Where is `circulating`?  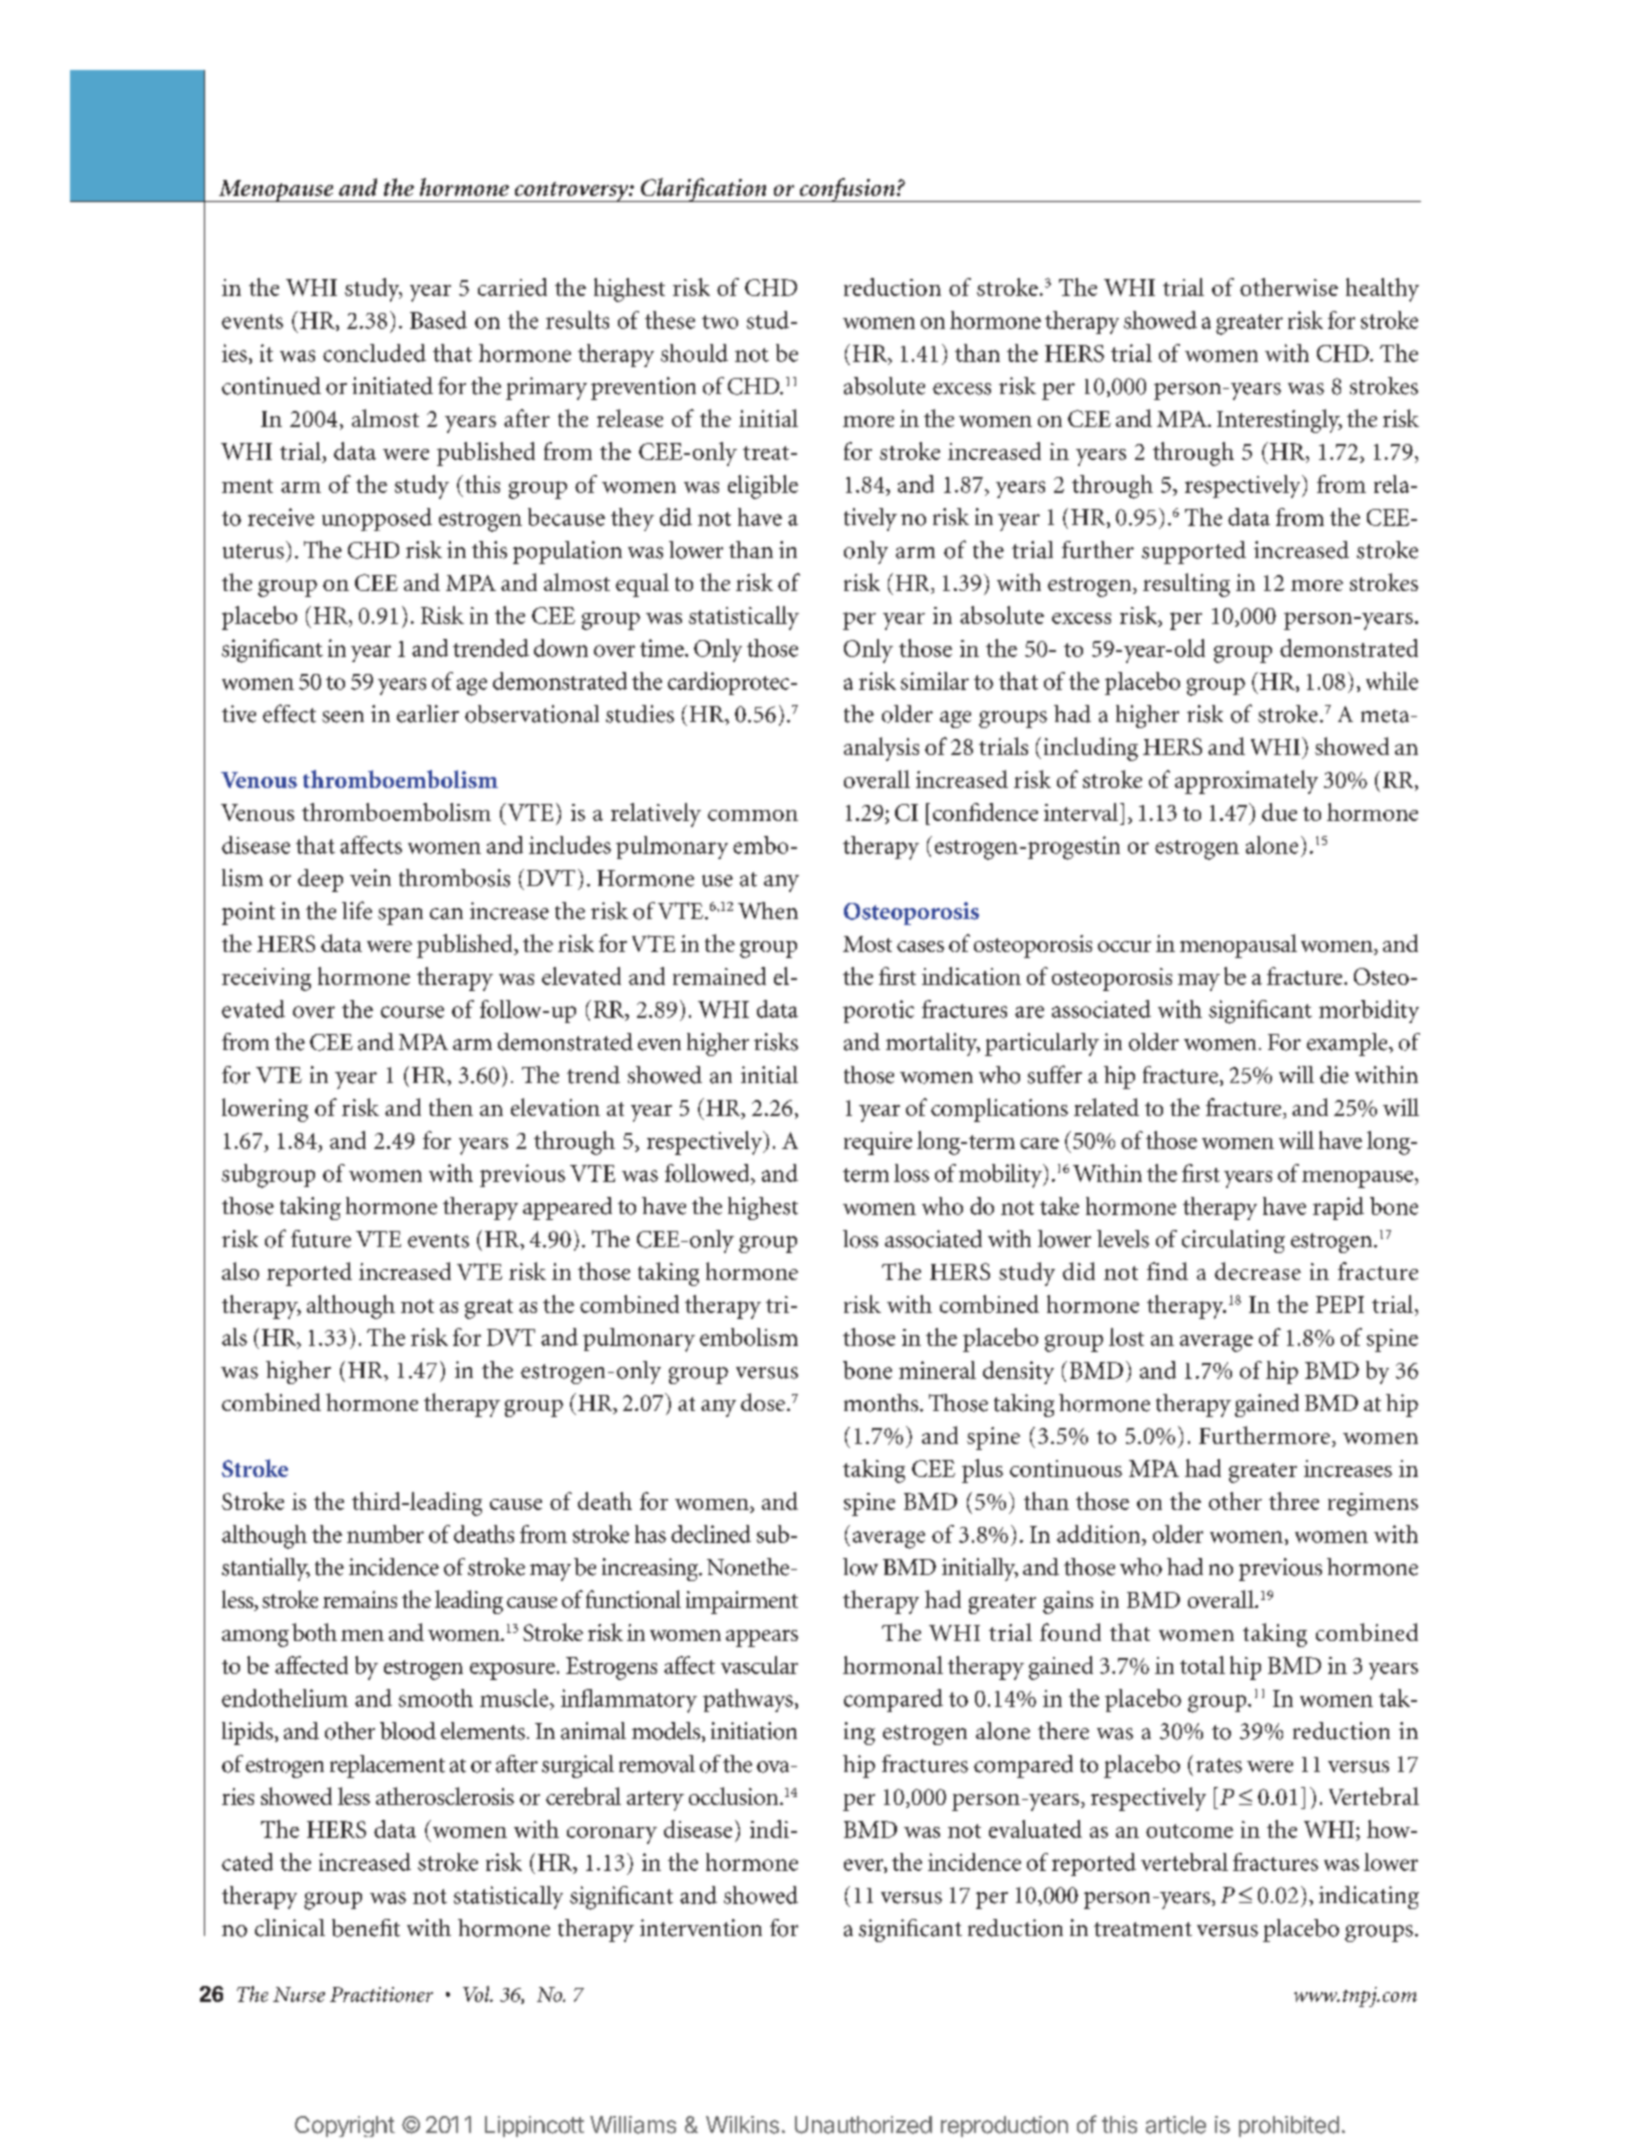
circulating is located at coordinates (1233, 1241).
